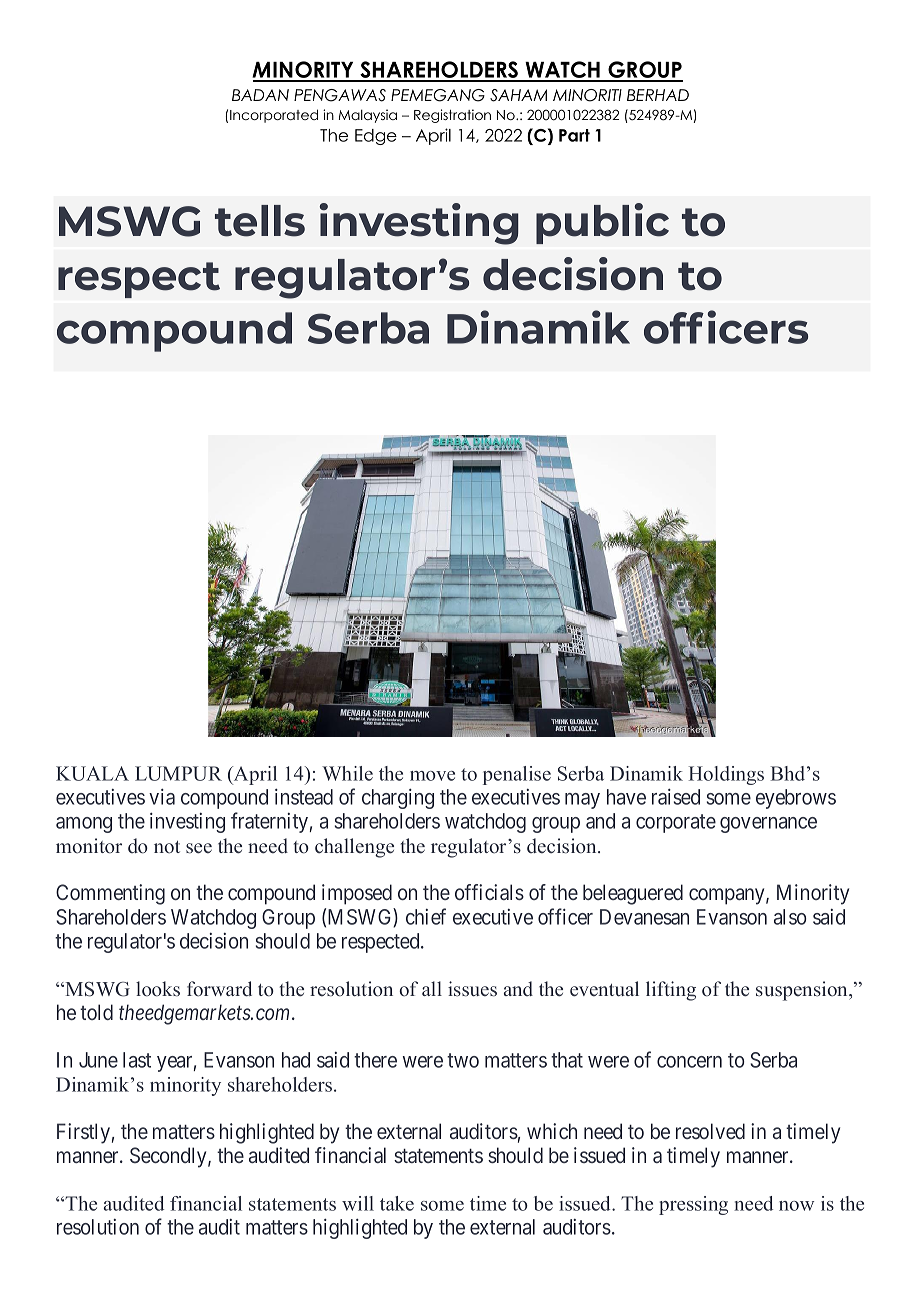 This image has width=924, height=1308. What do you see at coordinates (602, 223) in the image?
I see `public` at bounding box center [602, 223].
